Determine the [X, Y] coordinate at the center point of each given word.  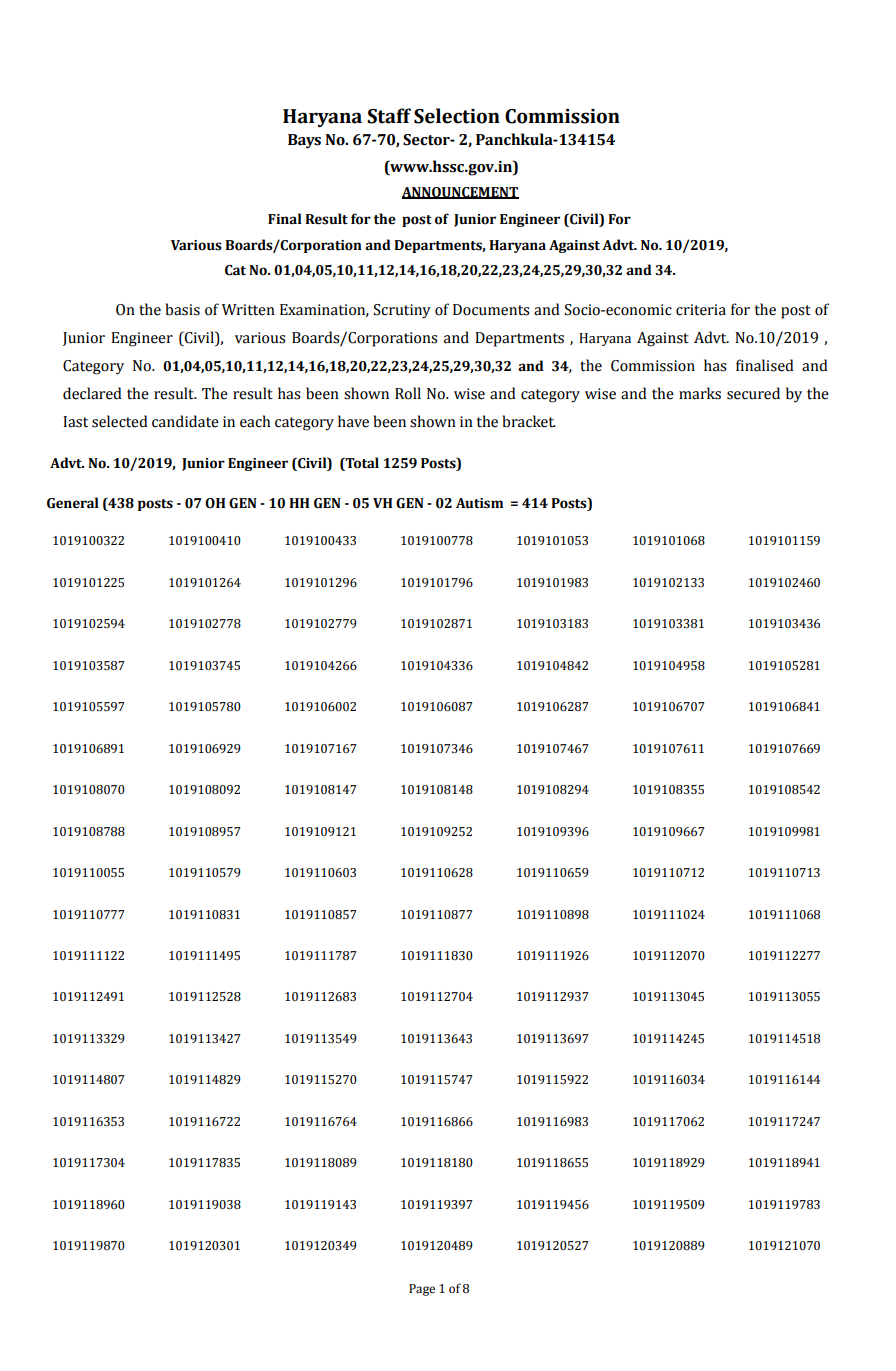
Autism [480, 503]
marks [700, 393]
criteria [701, 310]
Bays [304, 141]
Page [422, 1290]
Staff [389, 116]
